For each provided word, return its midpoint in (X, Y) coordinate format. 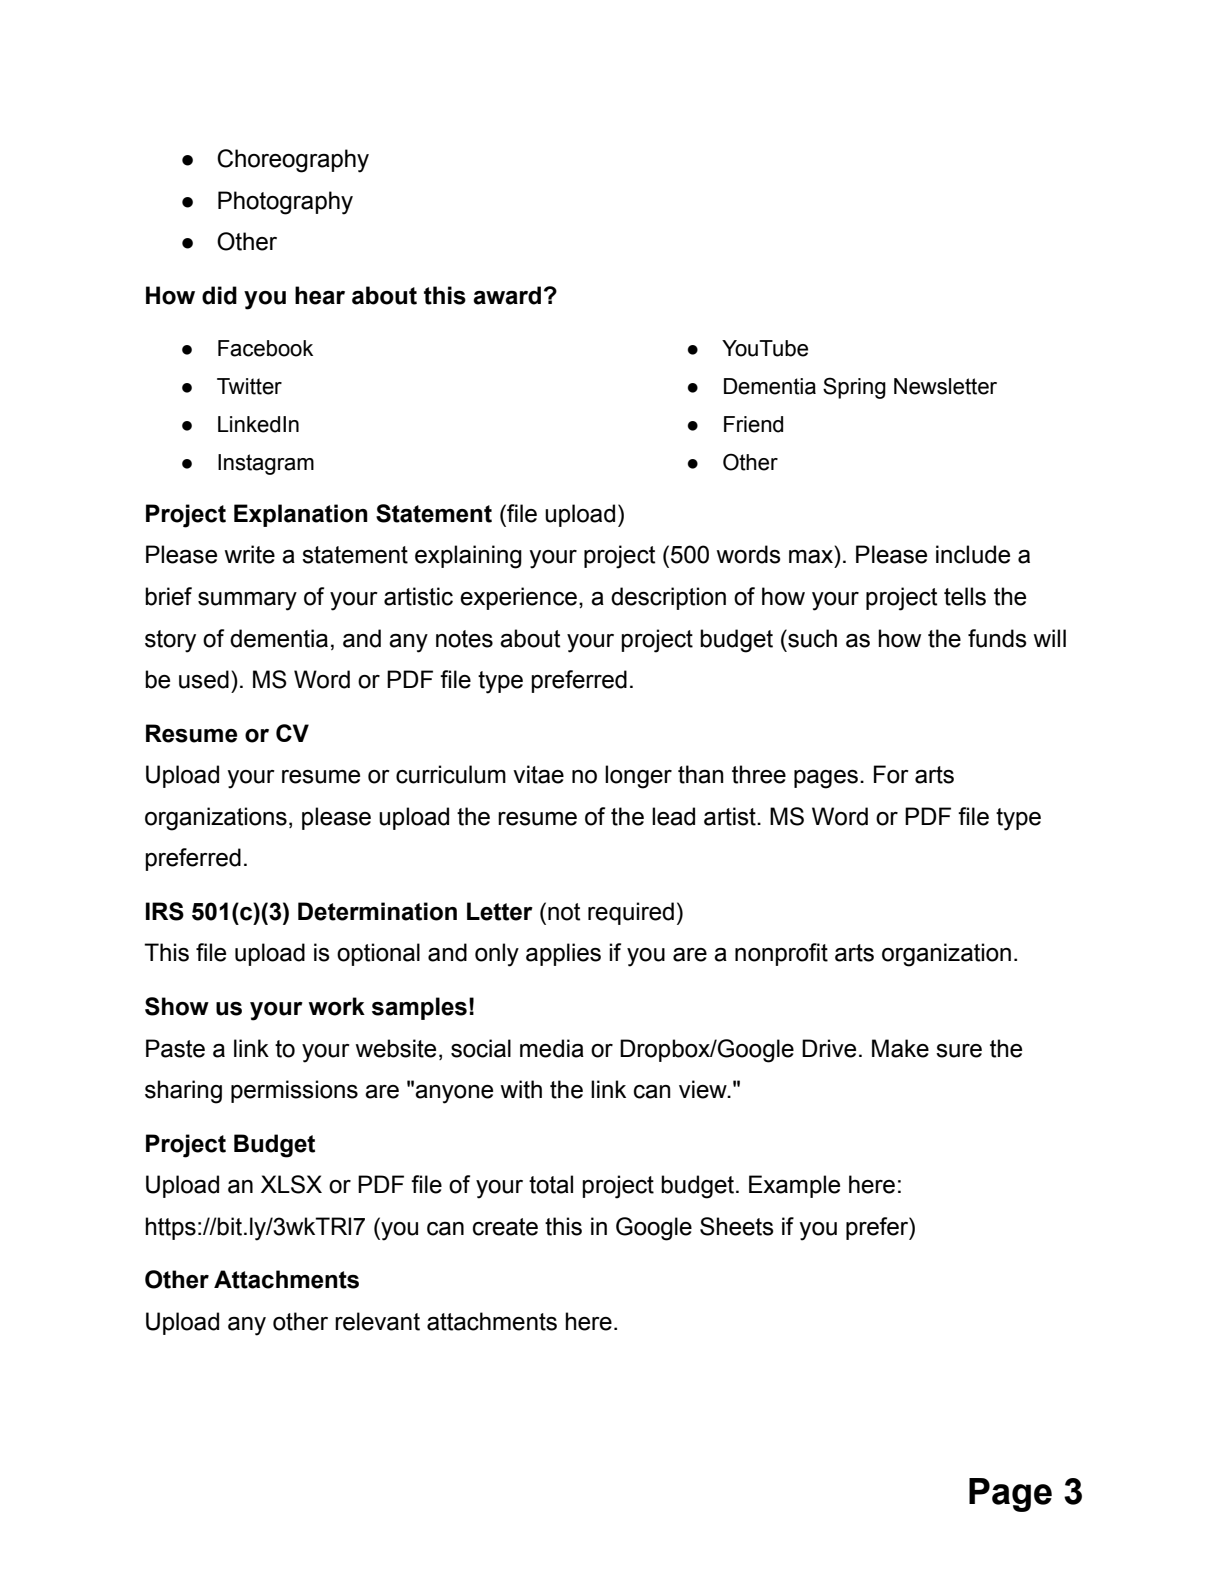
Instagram (266, 464)
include (973, 554)
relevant (377, 1321)
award (507, 295)
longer (638, 777)
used (204, 679)
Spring (854, 388)
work (337, 1006)
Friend (753, 424)
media (552, 1048)
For (891, 774)
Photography (285, 203)
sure (959, 1051)
